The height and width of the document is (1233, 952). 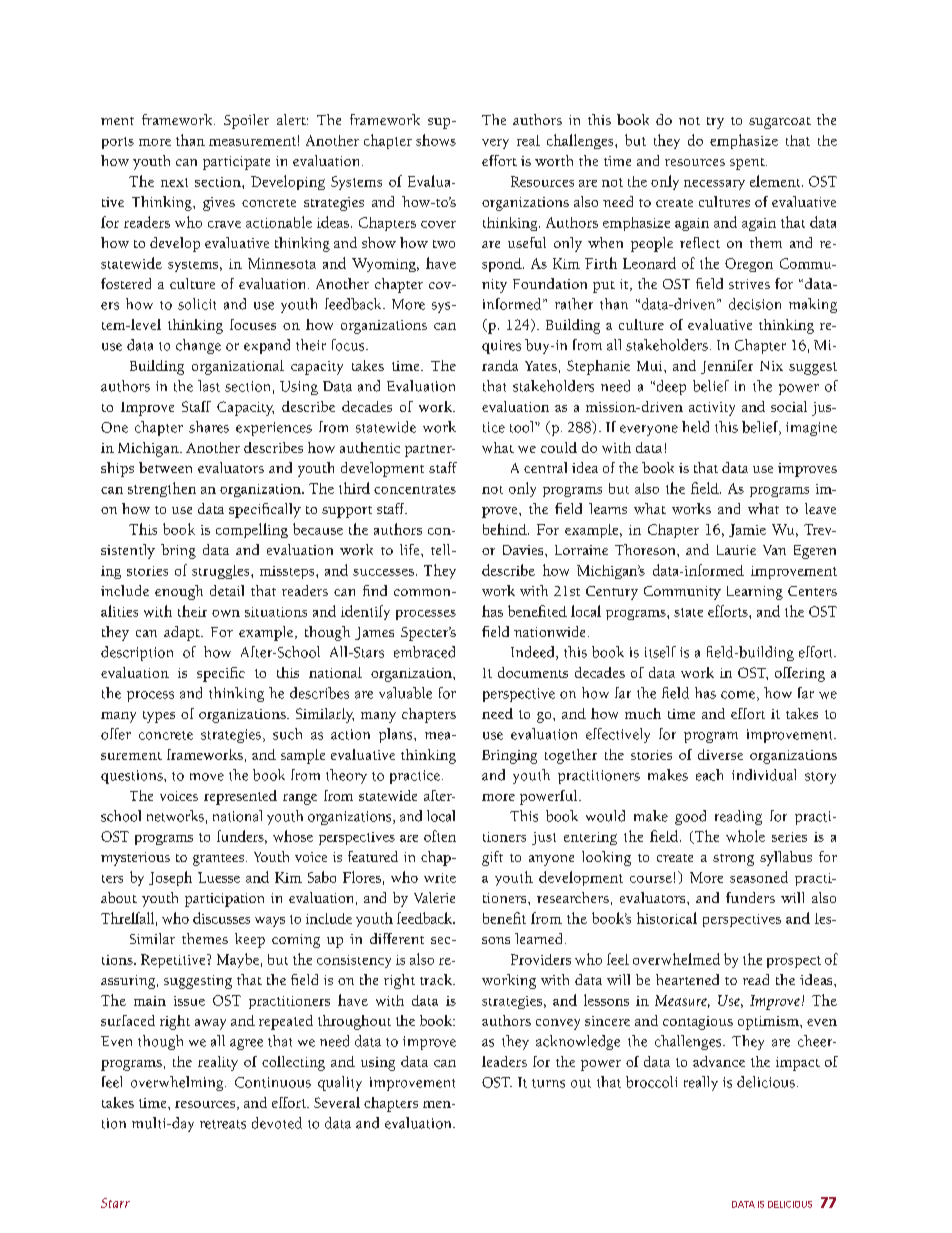 What do you see at coordinates (240, 797) in the document?
I see `represented` at bounding box center [240, 797].
